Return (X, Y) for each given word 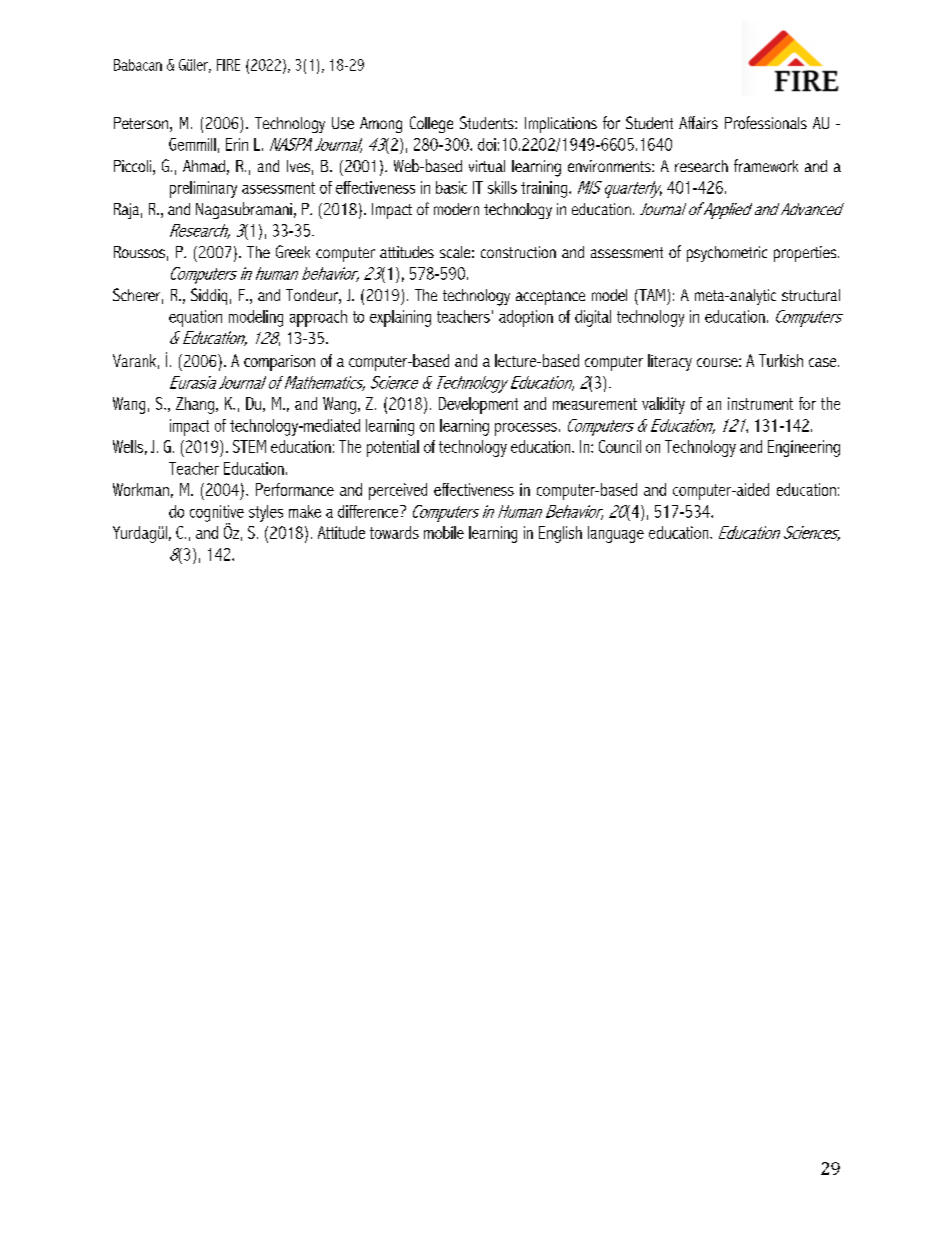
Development (478, 405)
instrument (760, 403)
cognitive (217, 514)
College (431, 124)
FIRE (228, 65)
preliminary (203, 189)
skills (502, 187)
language (616, 534)
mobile (444, 532)
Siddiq (209, 296)
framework (766, 165)
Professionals (766, 122)
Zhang (195, 405)
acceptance (550, 297)
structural (811, 295)
